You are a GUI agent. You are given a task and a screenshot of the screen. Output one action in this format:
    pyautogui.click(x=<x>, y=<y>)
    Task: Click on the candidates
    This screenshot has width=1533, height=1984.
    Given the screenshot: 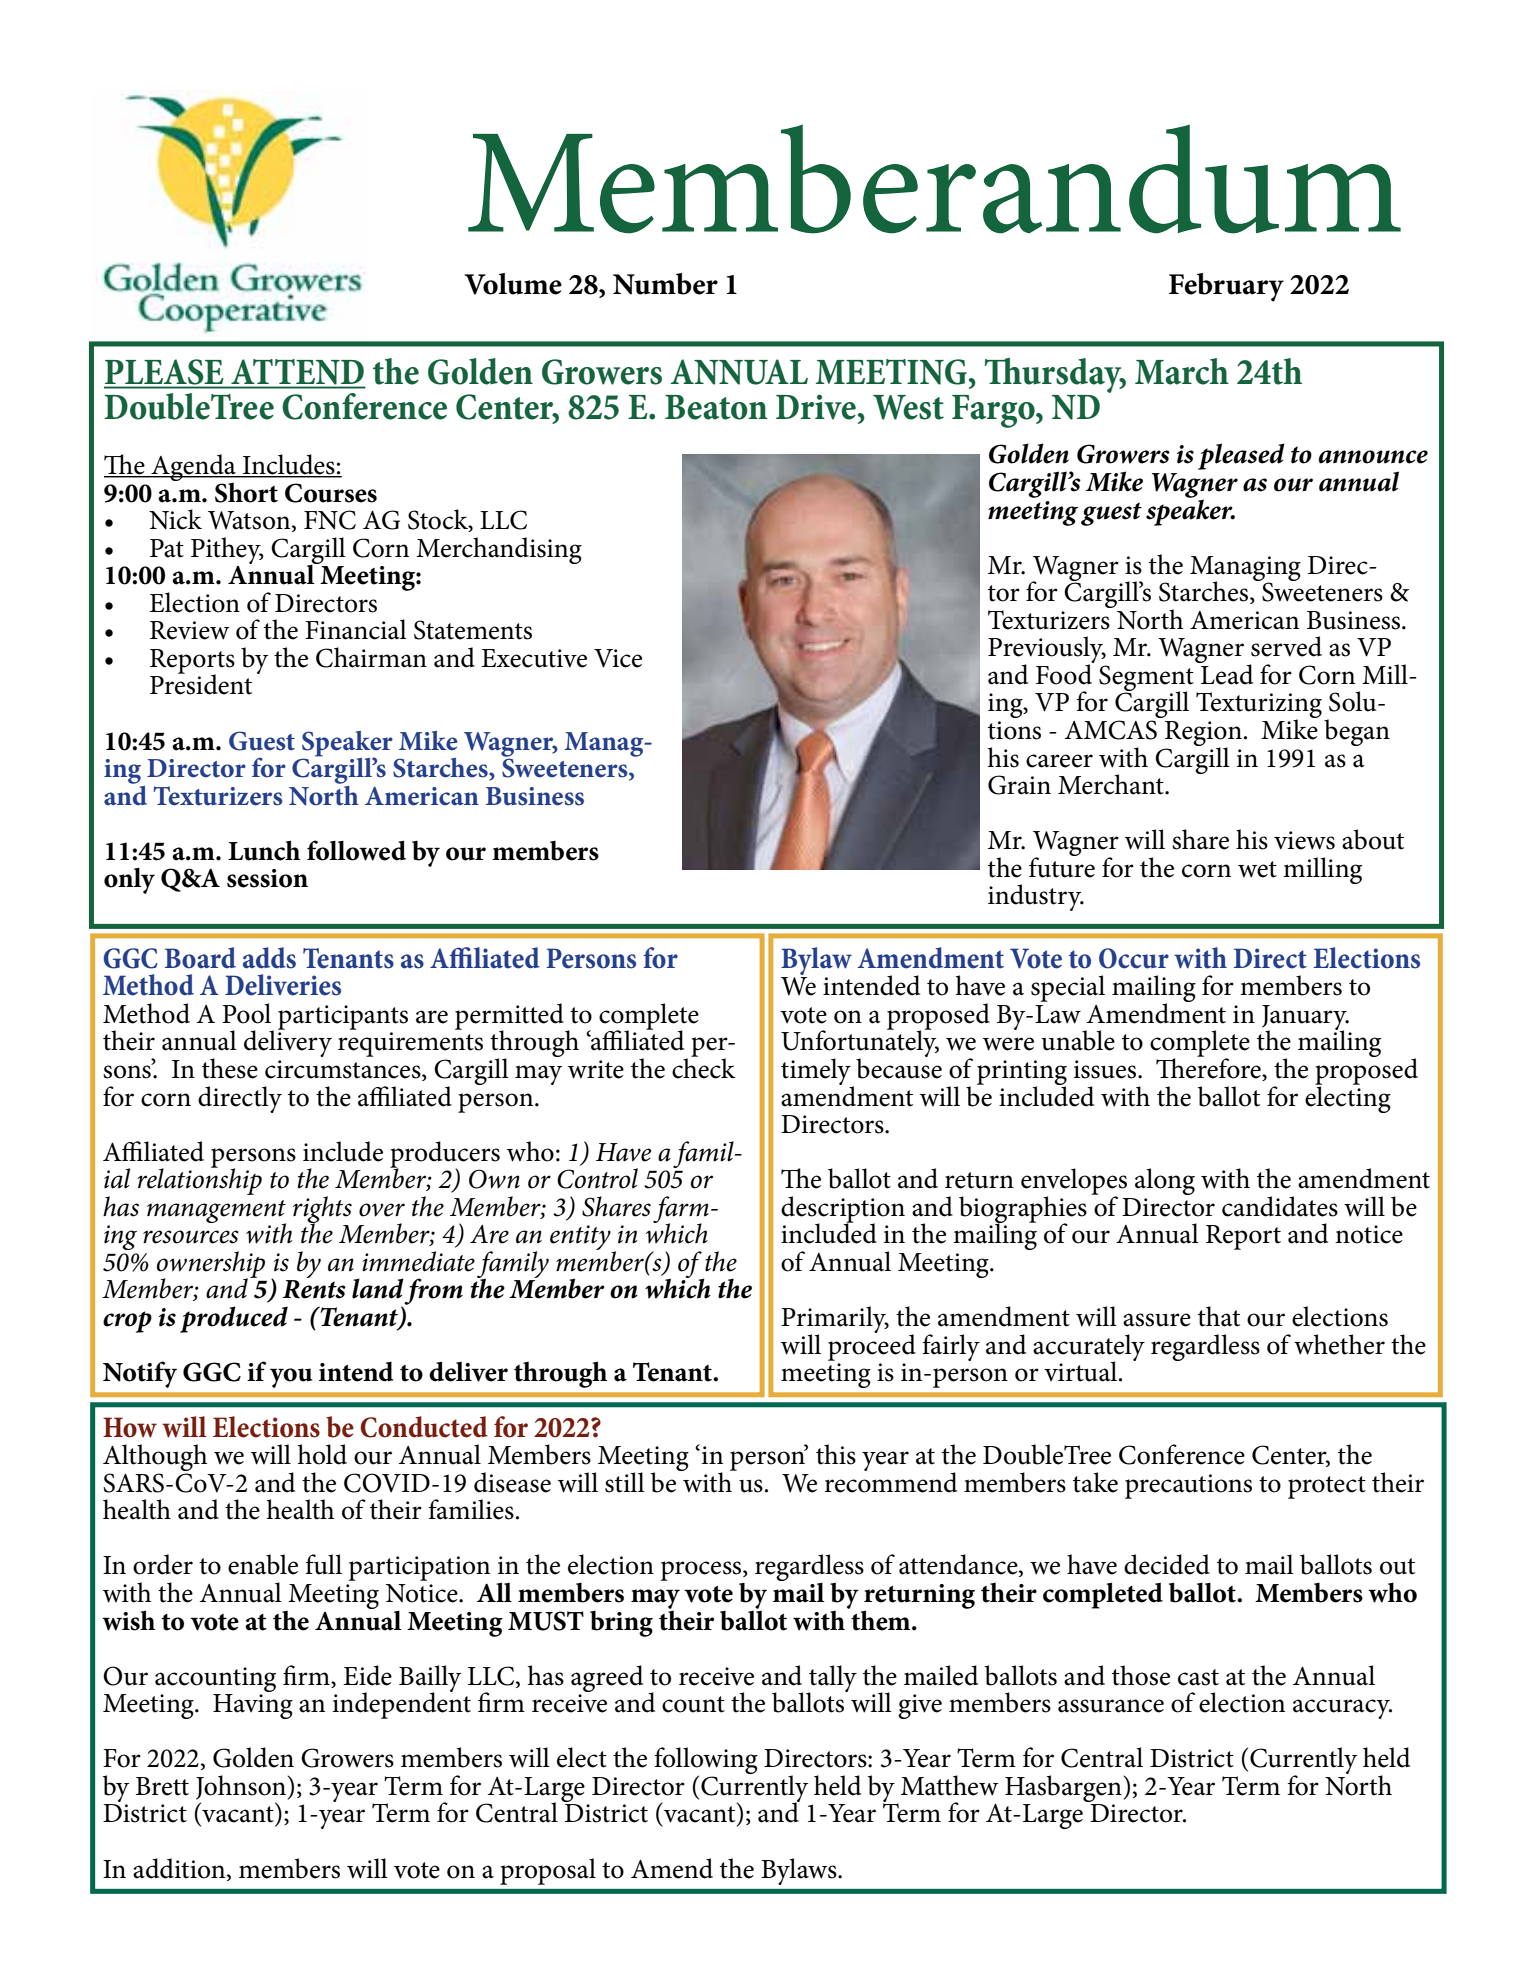 What is the action you would take?
    pyautogui.click(x=1280, y=1206)
